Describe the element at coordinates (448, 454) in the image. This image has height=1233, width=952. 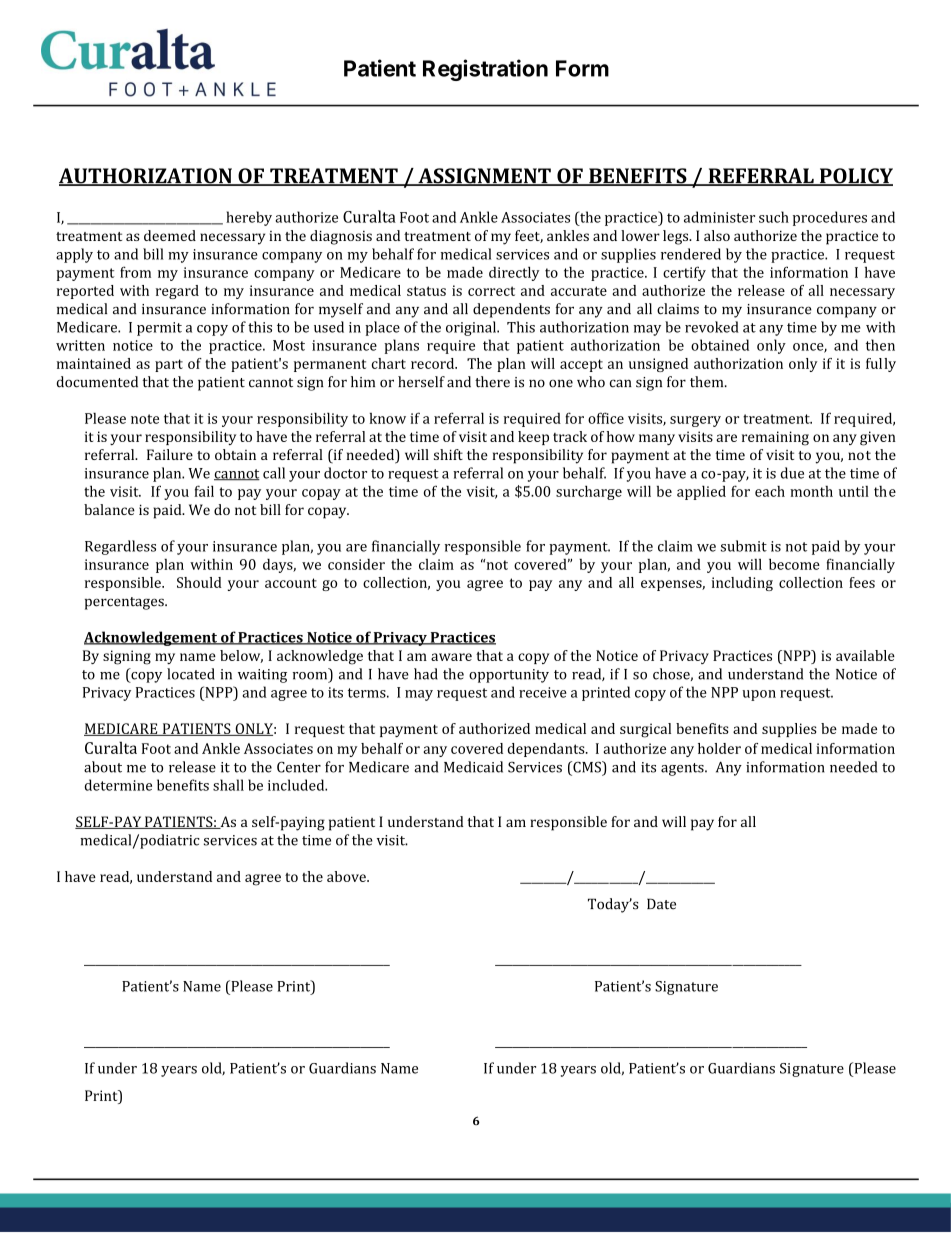
I see `shift` at that location.
